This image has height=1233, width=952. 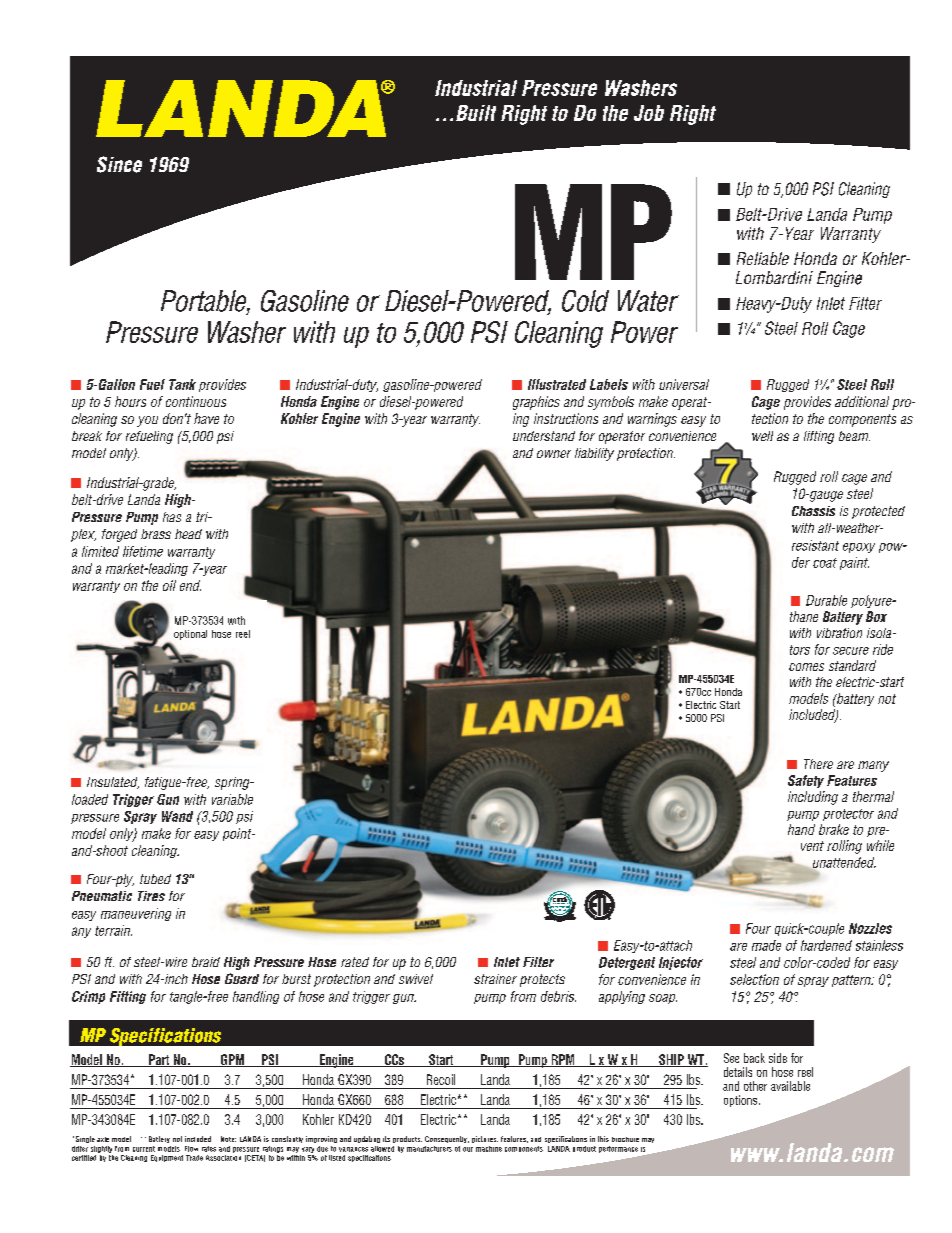 I want to click on owner, so click(x=554, y=454).
